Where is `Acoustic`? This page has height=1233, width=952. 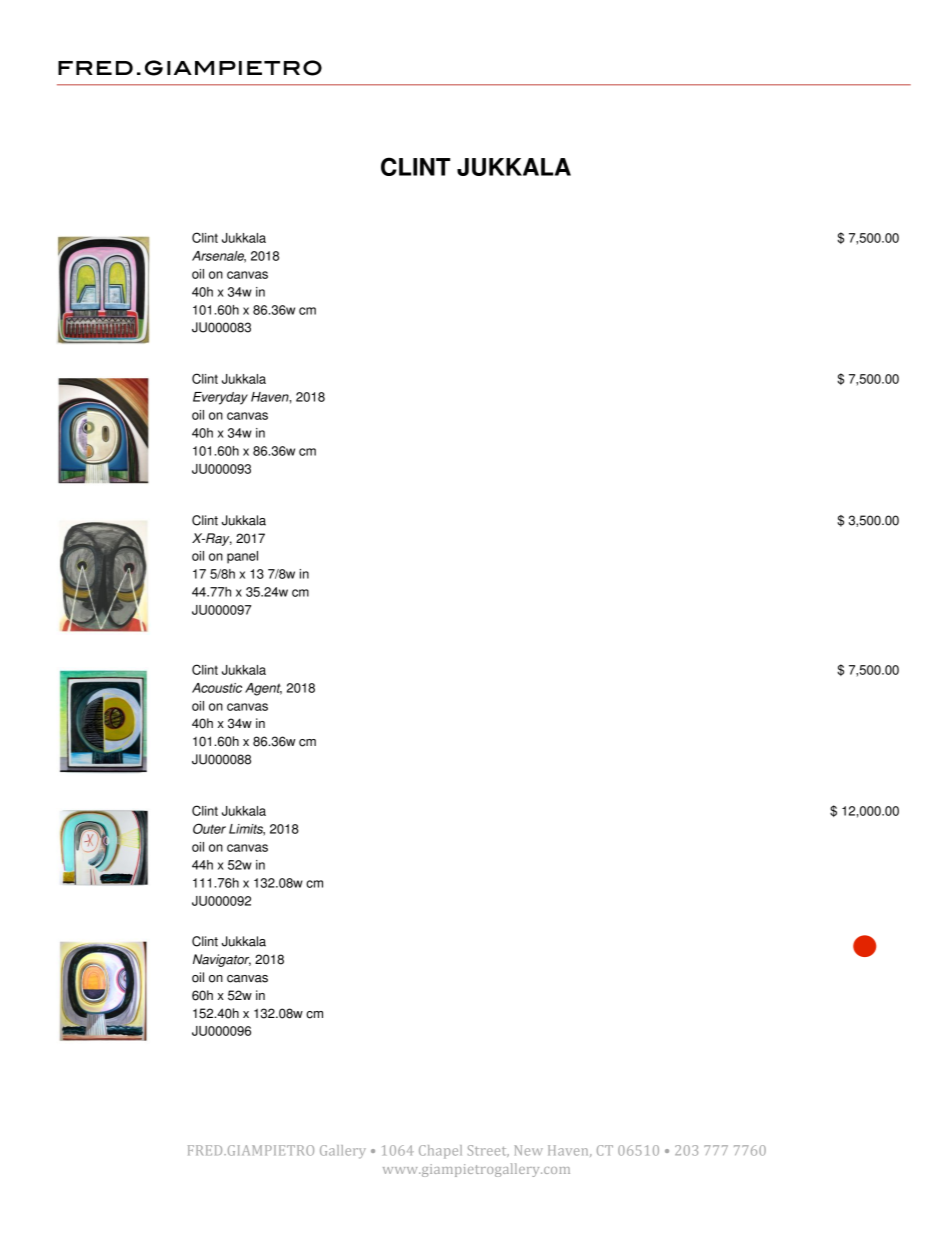 Acoustic is located at coordinates (217, 688).
